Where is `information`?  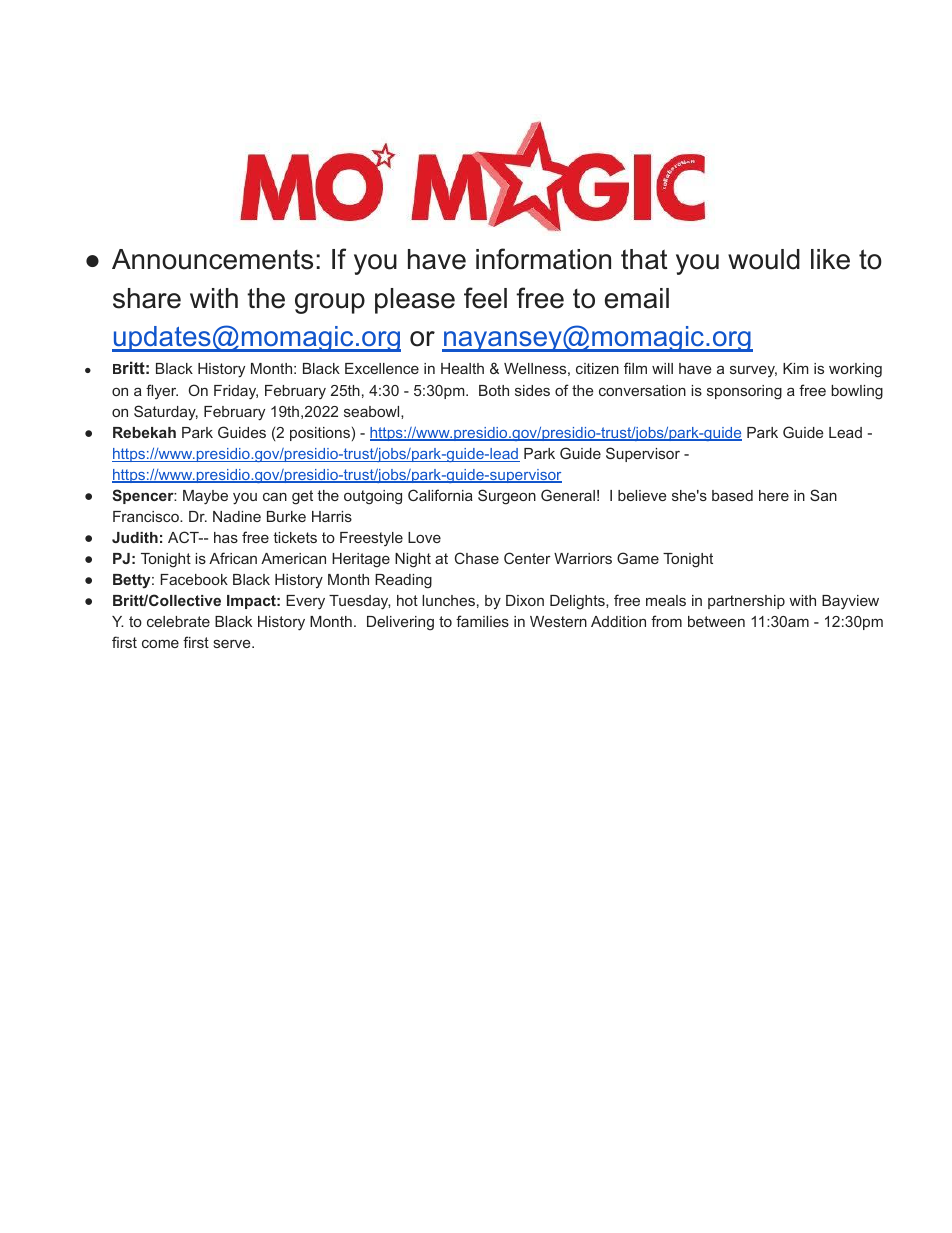 information is located at coordinates (543, 259).
